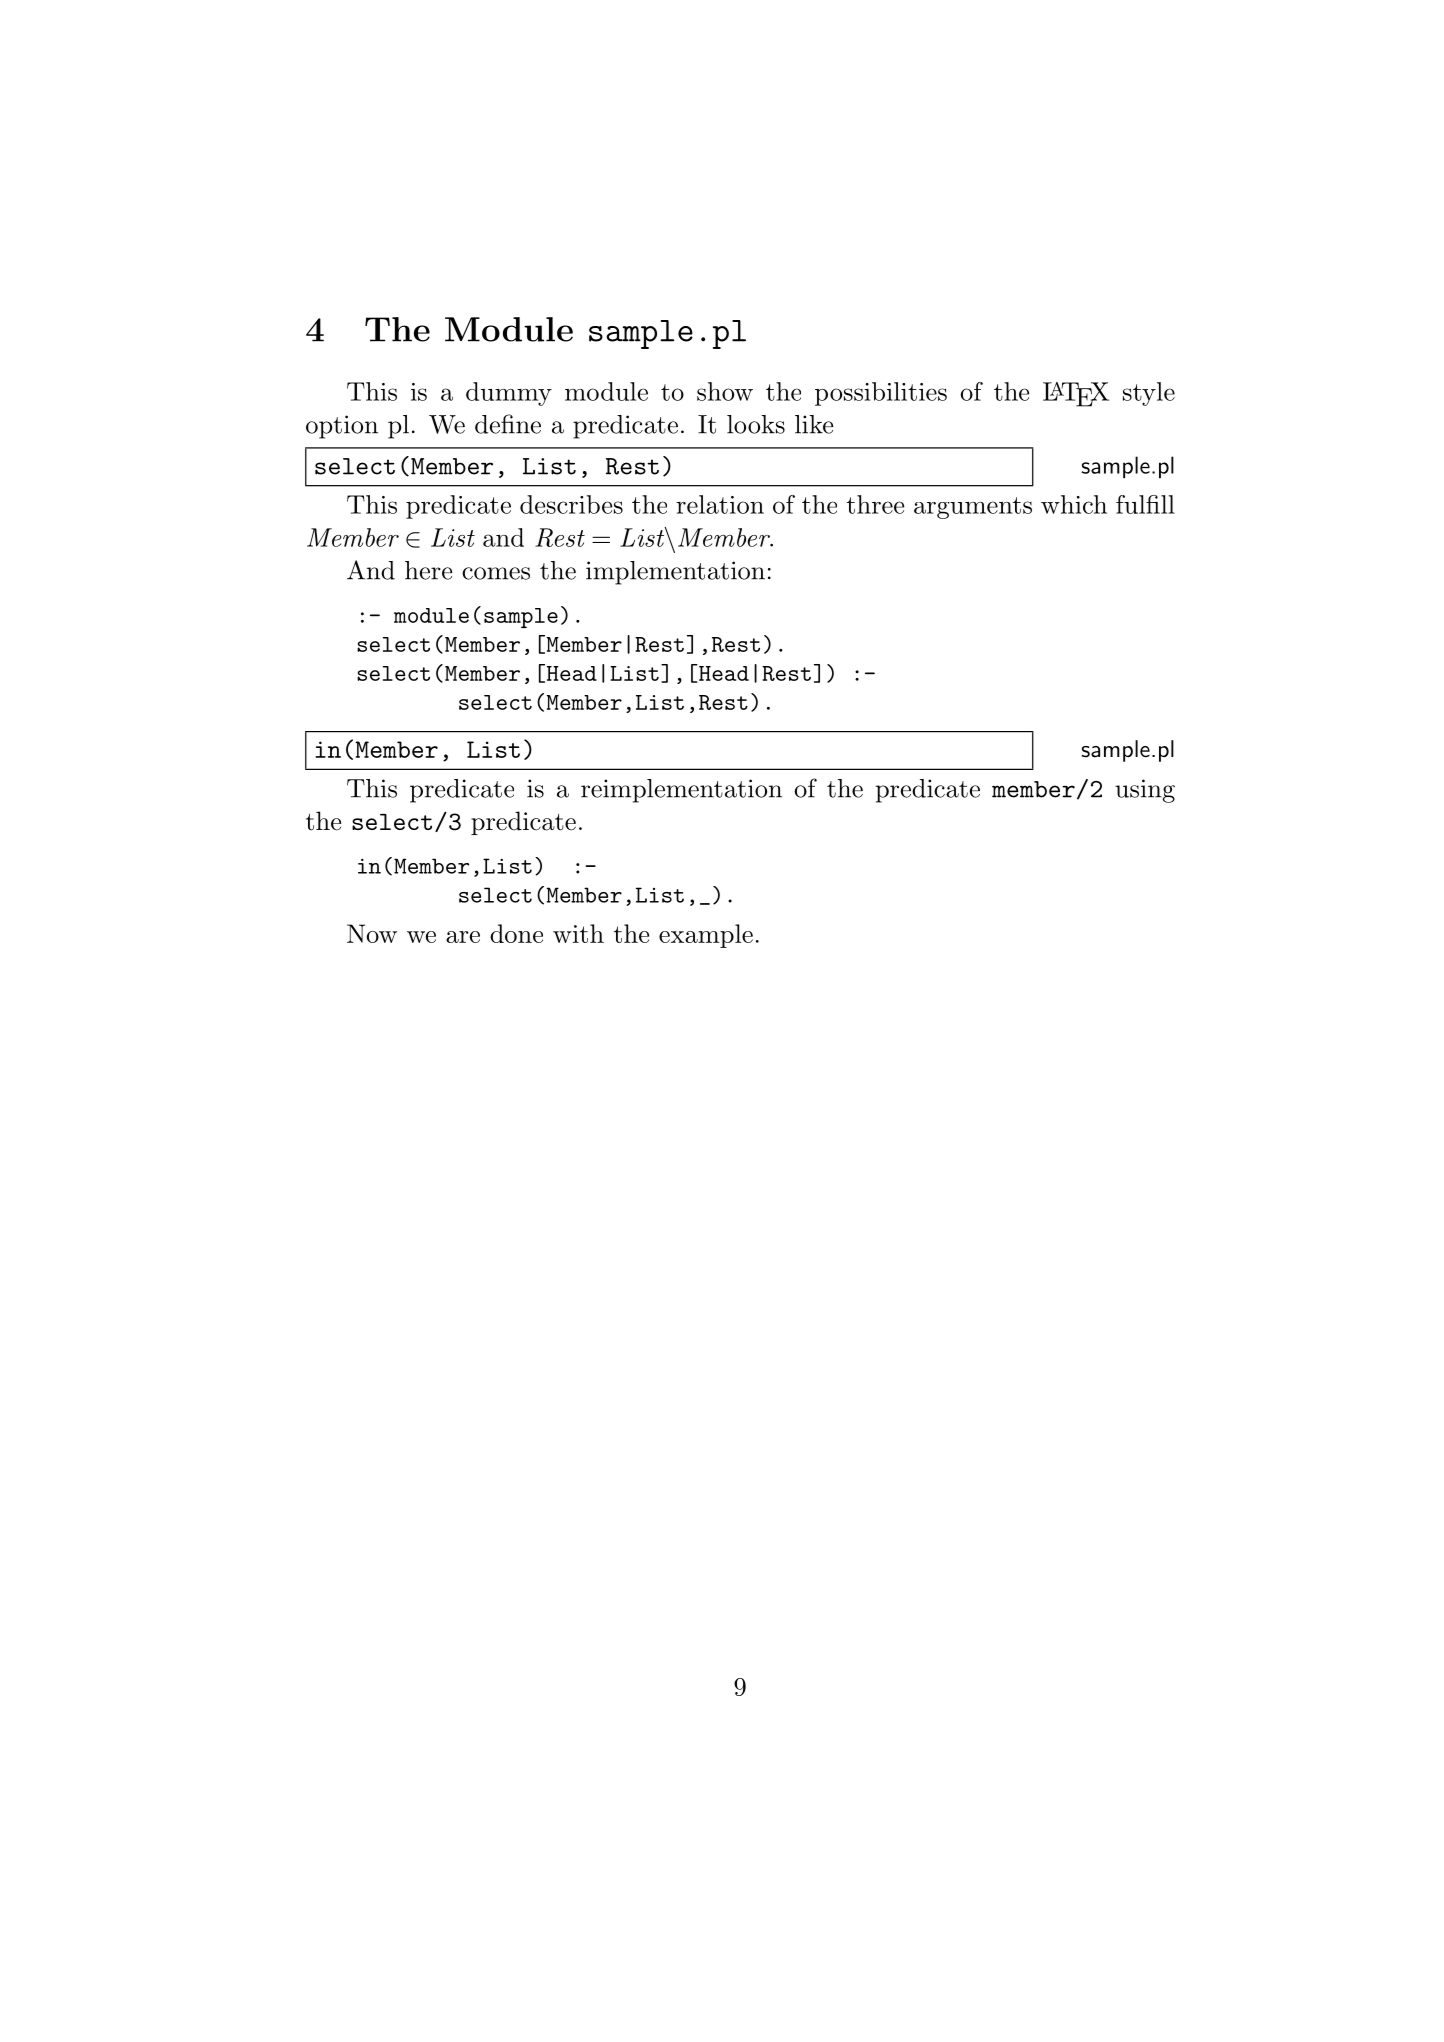 The height and width of the screenshot is (2042, 1444). What do you see at coordinates (496, 573) in the screenshot?
I see `comes` at bounding box center [496, 573].
